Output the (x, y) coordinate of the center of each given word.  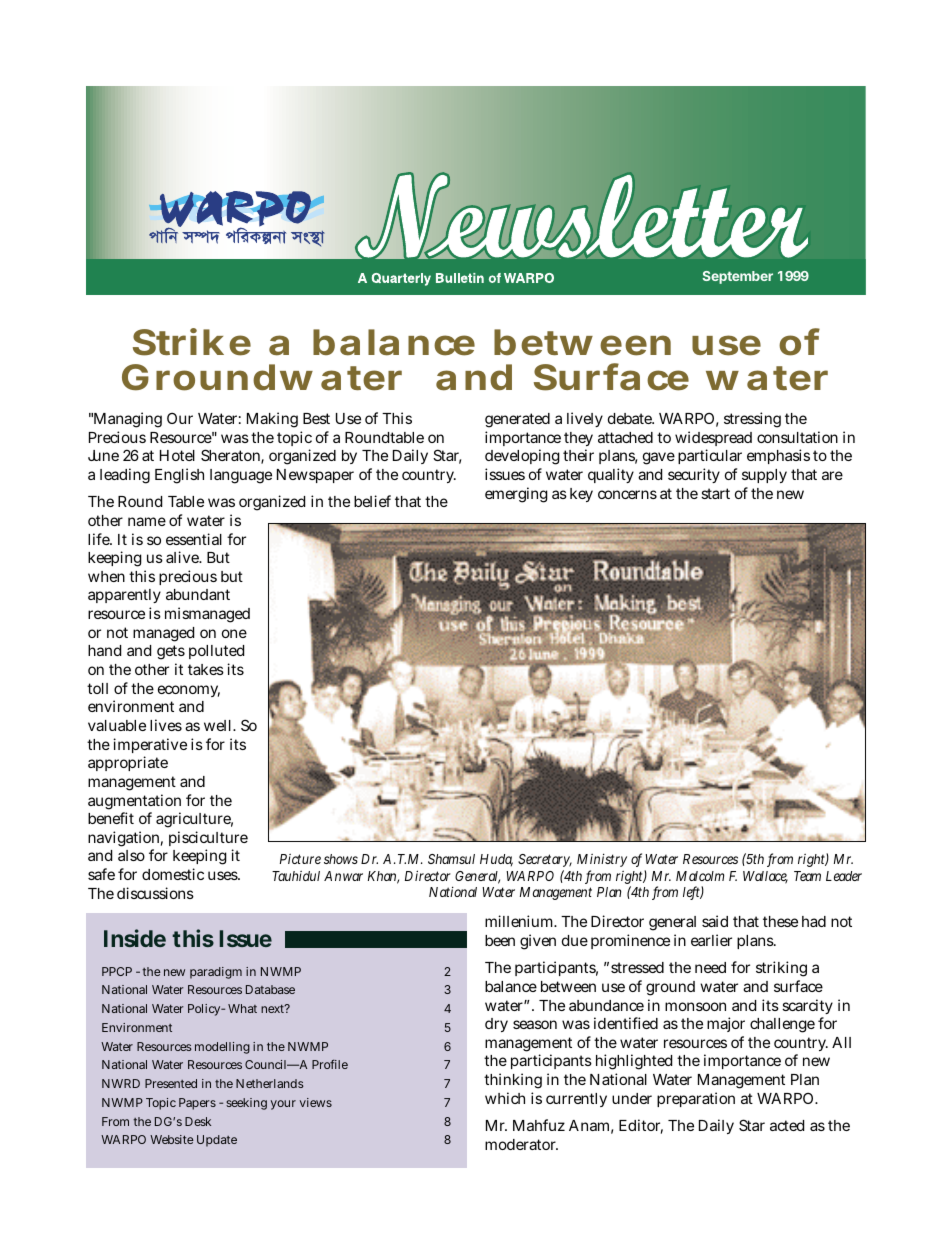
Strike (192, 342)
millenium (520, 921)
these (780, 921)
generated (517, 420)
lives (166, 725)
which (505, 1098)
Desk (198, 1121)
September (737, 277)
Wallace (765, 877)
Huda (496, 860)
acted (787, 1125)
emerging (516, 495)
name (147, 521)
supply (764, 476)
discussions (155, 893)
